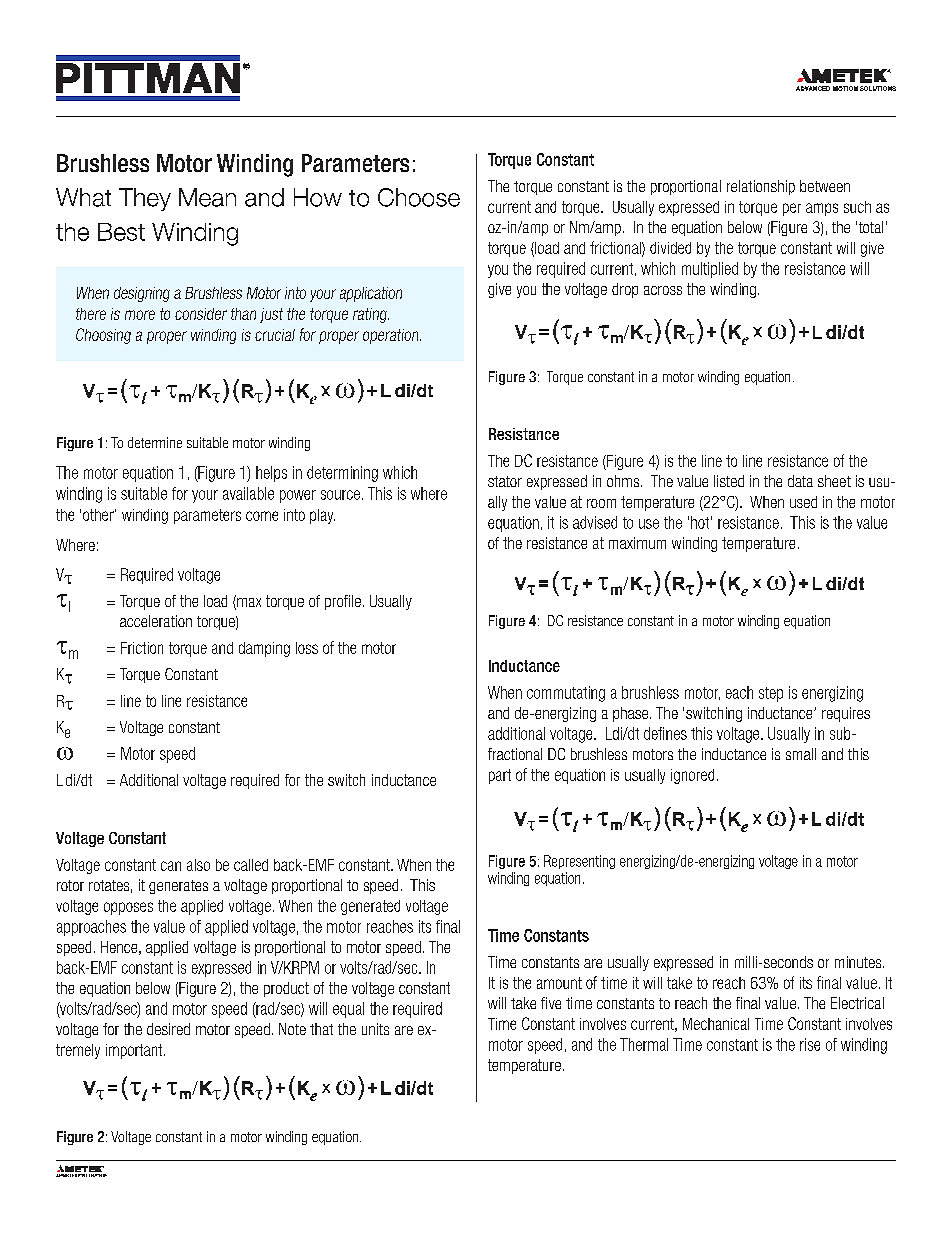 The height and width of the screenshot is (1233, 952). What do you see at coordinates (419, 197) in the screenshot?
I see `Choose` at bounding box center [419, 197].
